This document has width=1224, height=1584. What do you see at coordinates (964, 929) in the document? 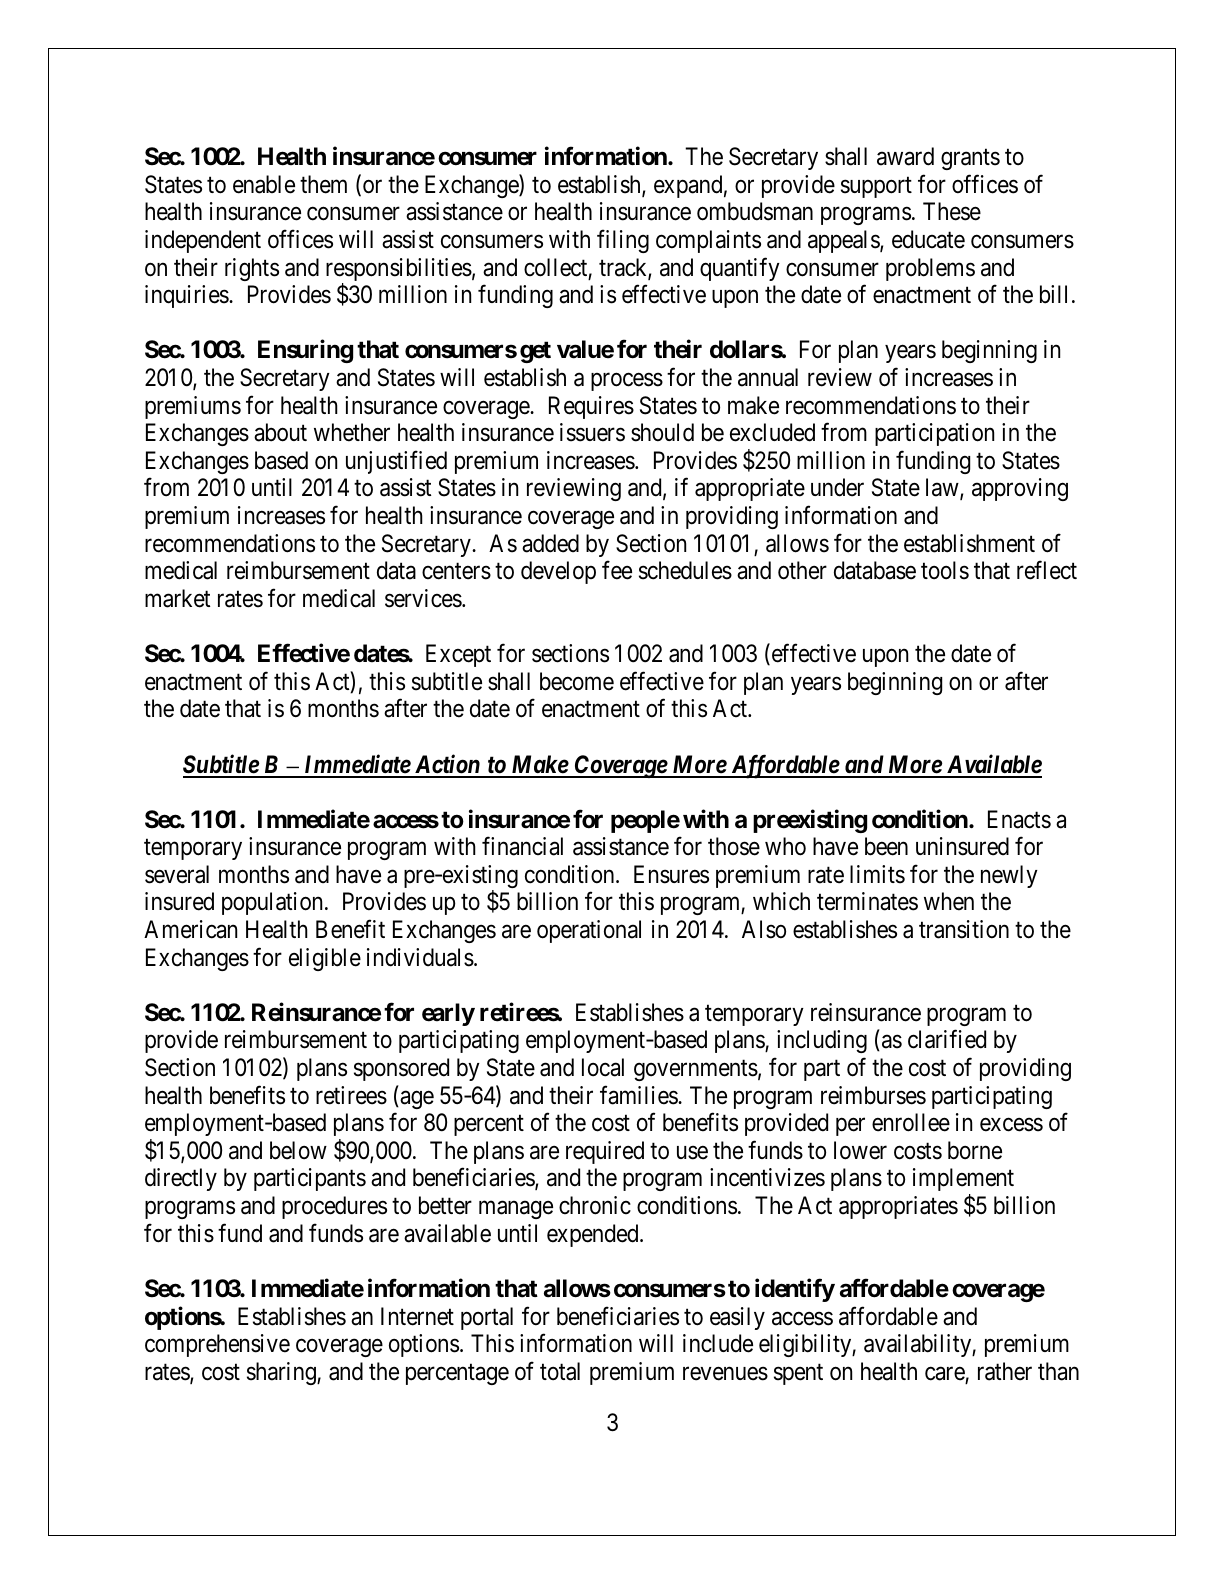
I see `transition` at bounding box center [964, 929].
